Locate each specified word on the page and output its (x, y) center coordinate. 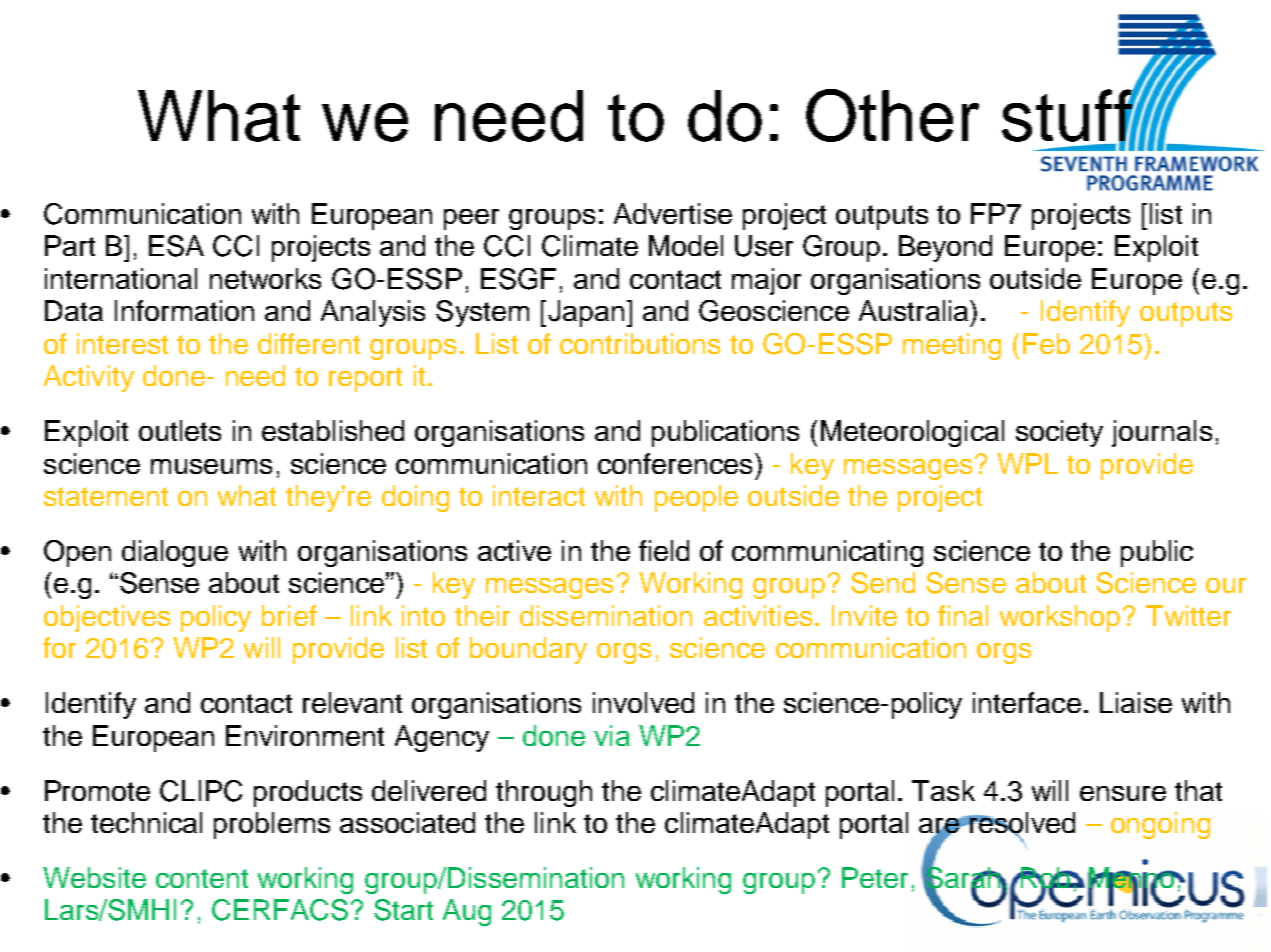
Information (184, 310)
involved (643, 702)
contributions (640, 343)
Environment (305, 735)
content (202, 878)
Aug (467, 912)
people (696, 498)
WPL (1027, 463)
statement (106, 496)
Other (892, 115)
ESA (176, 246)
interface (1027, 702)
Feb (1046, 343)
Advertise (673, 213)
